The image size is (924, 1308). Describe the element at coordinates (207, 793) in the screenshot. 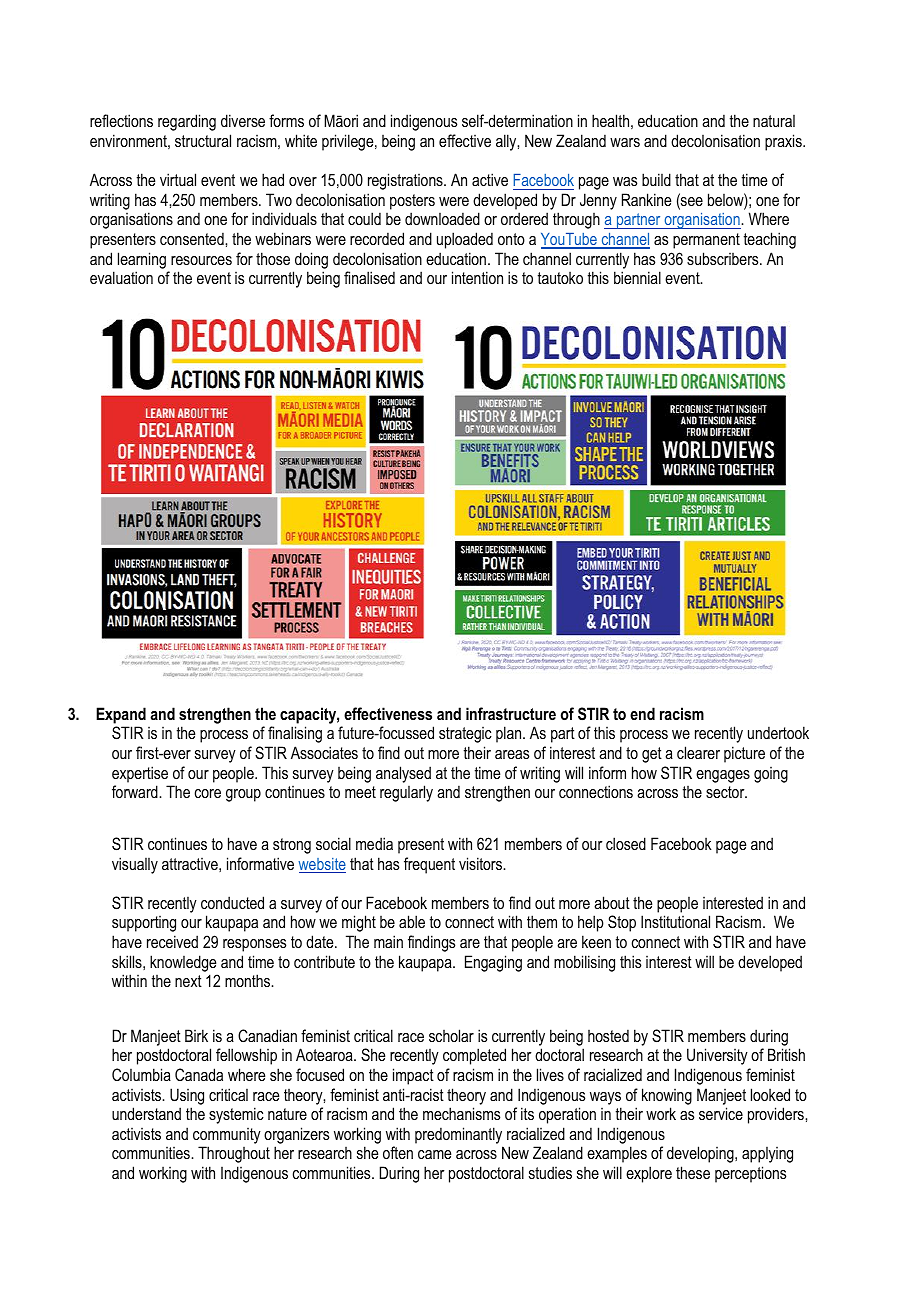

I see `core` at that location.
